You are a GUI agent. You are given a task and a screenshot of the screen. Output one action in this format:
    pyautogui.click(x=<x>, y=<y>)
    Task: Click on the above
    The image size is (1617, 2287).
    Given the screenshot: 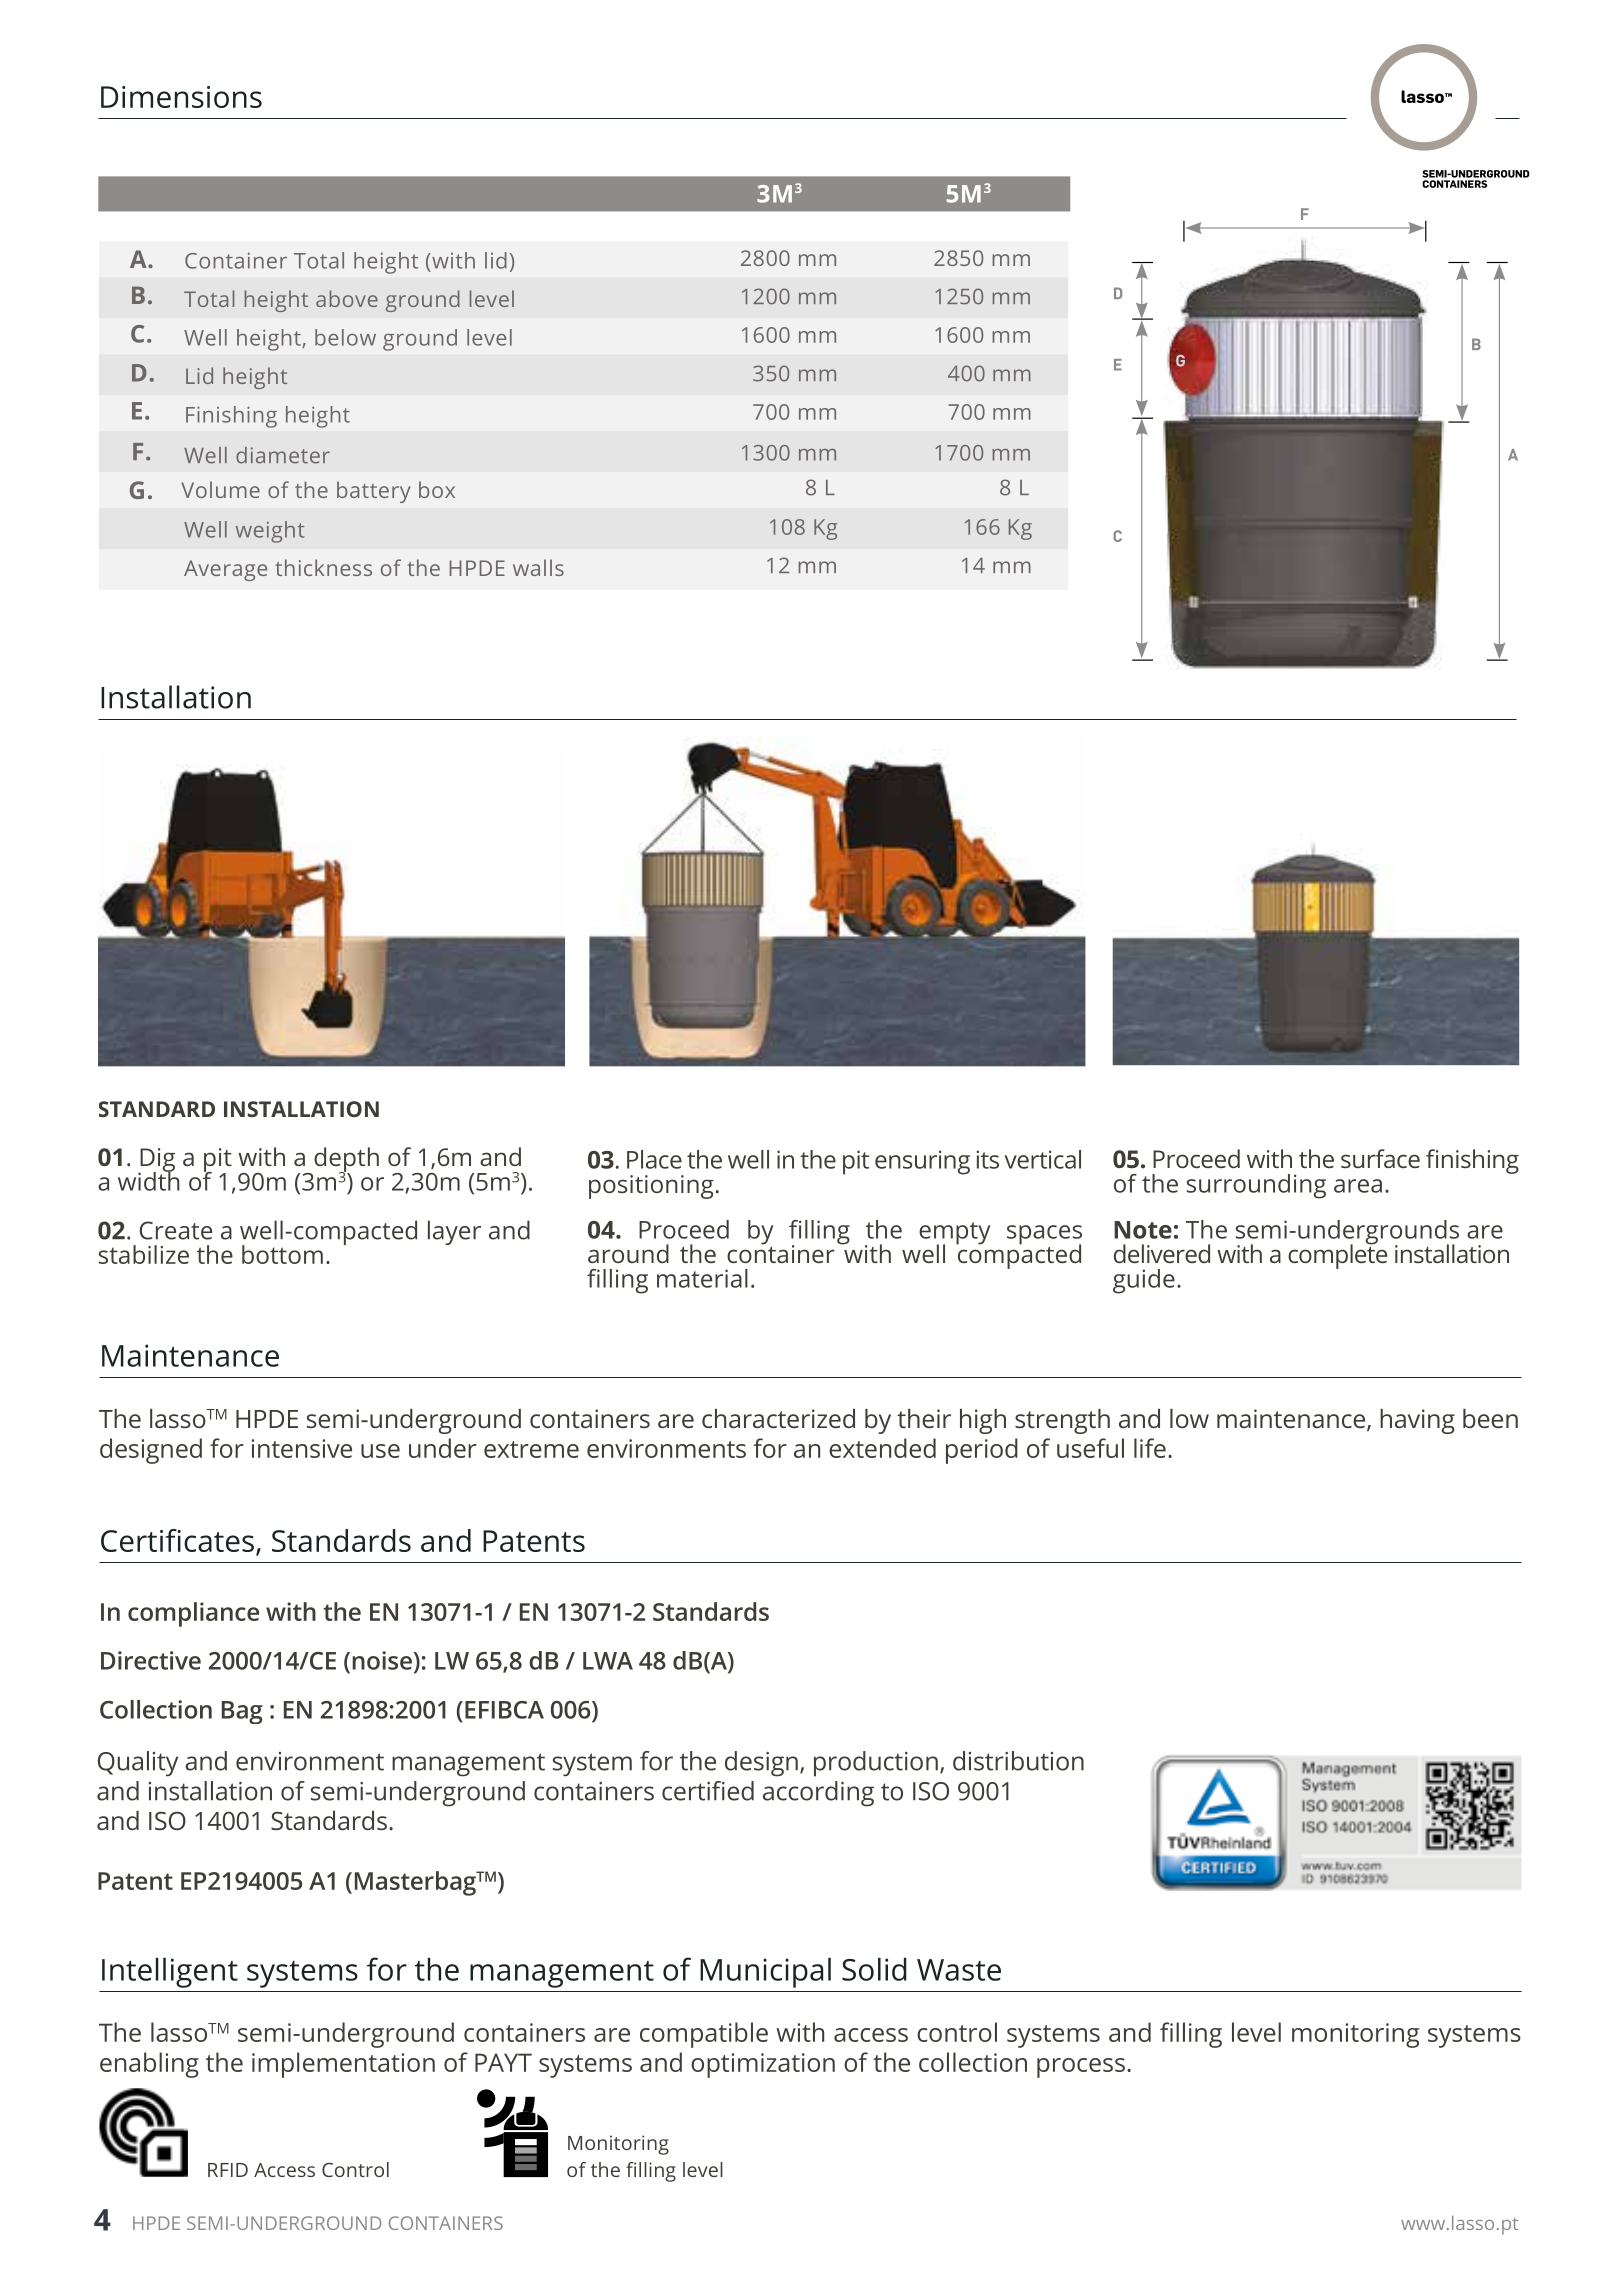 What is the action you would take?
    pyautogui.click(x=347, y=298)
